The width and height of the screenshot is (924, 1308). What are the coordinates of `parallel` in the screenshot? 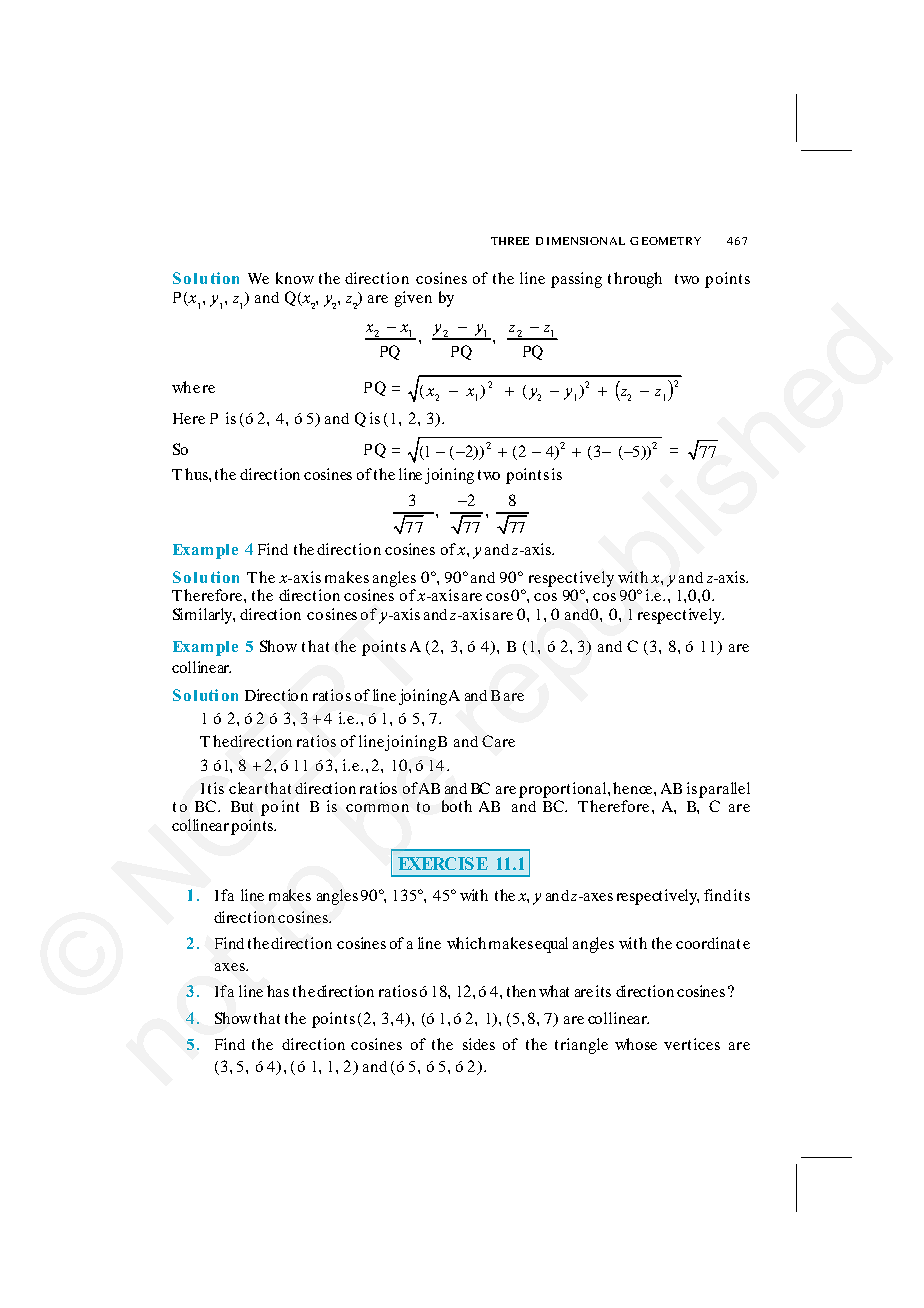 It's located at (724, 790).
